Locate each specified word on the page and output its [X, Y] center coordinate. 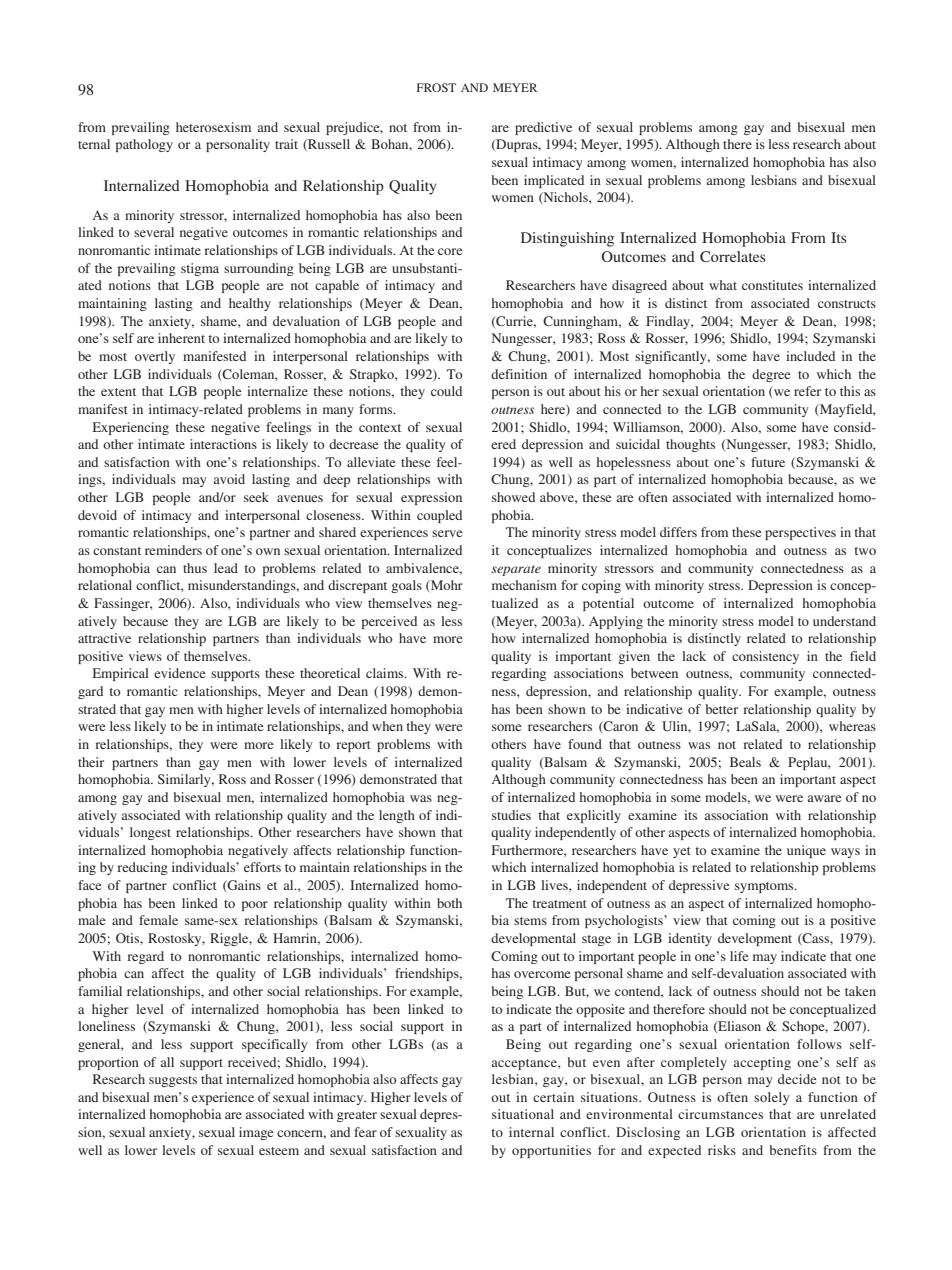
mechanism [524, 585]
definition [519, 374]
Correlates [733, 256]
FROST [436, 87]
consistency [765, 657]
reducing [142, 868]
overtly [155, 357]
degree [771, 375]
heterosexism [213, 127]
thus [195, 568]
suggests [173, 1081]
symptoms [765, 887]
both [449, 903]
